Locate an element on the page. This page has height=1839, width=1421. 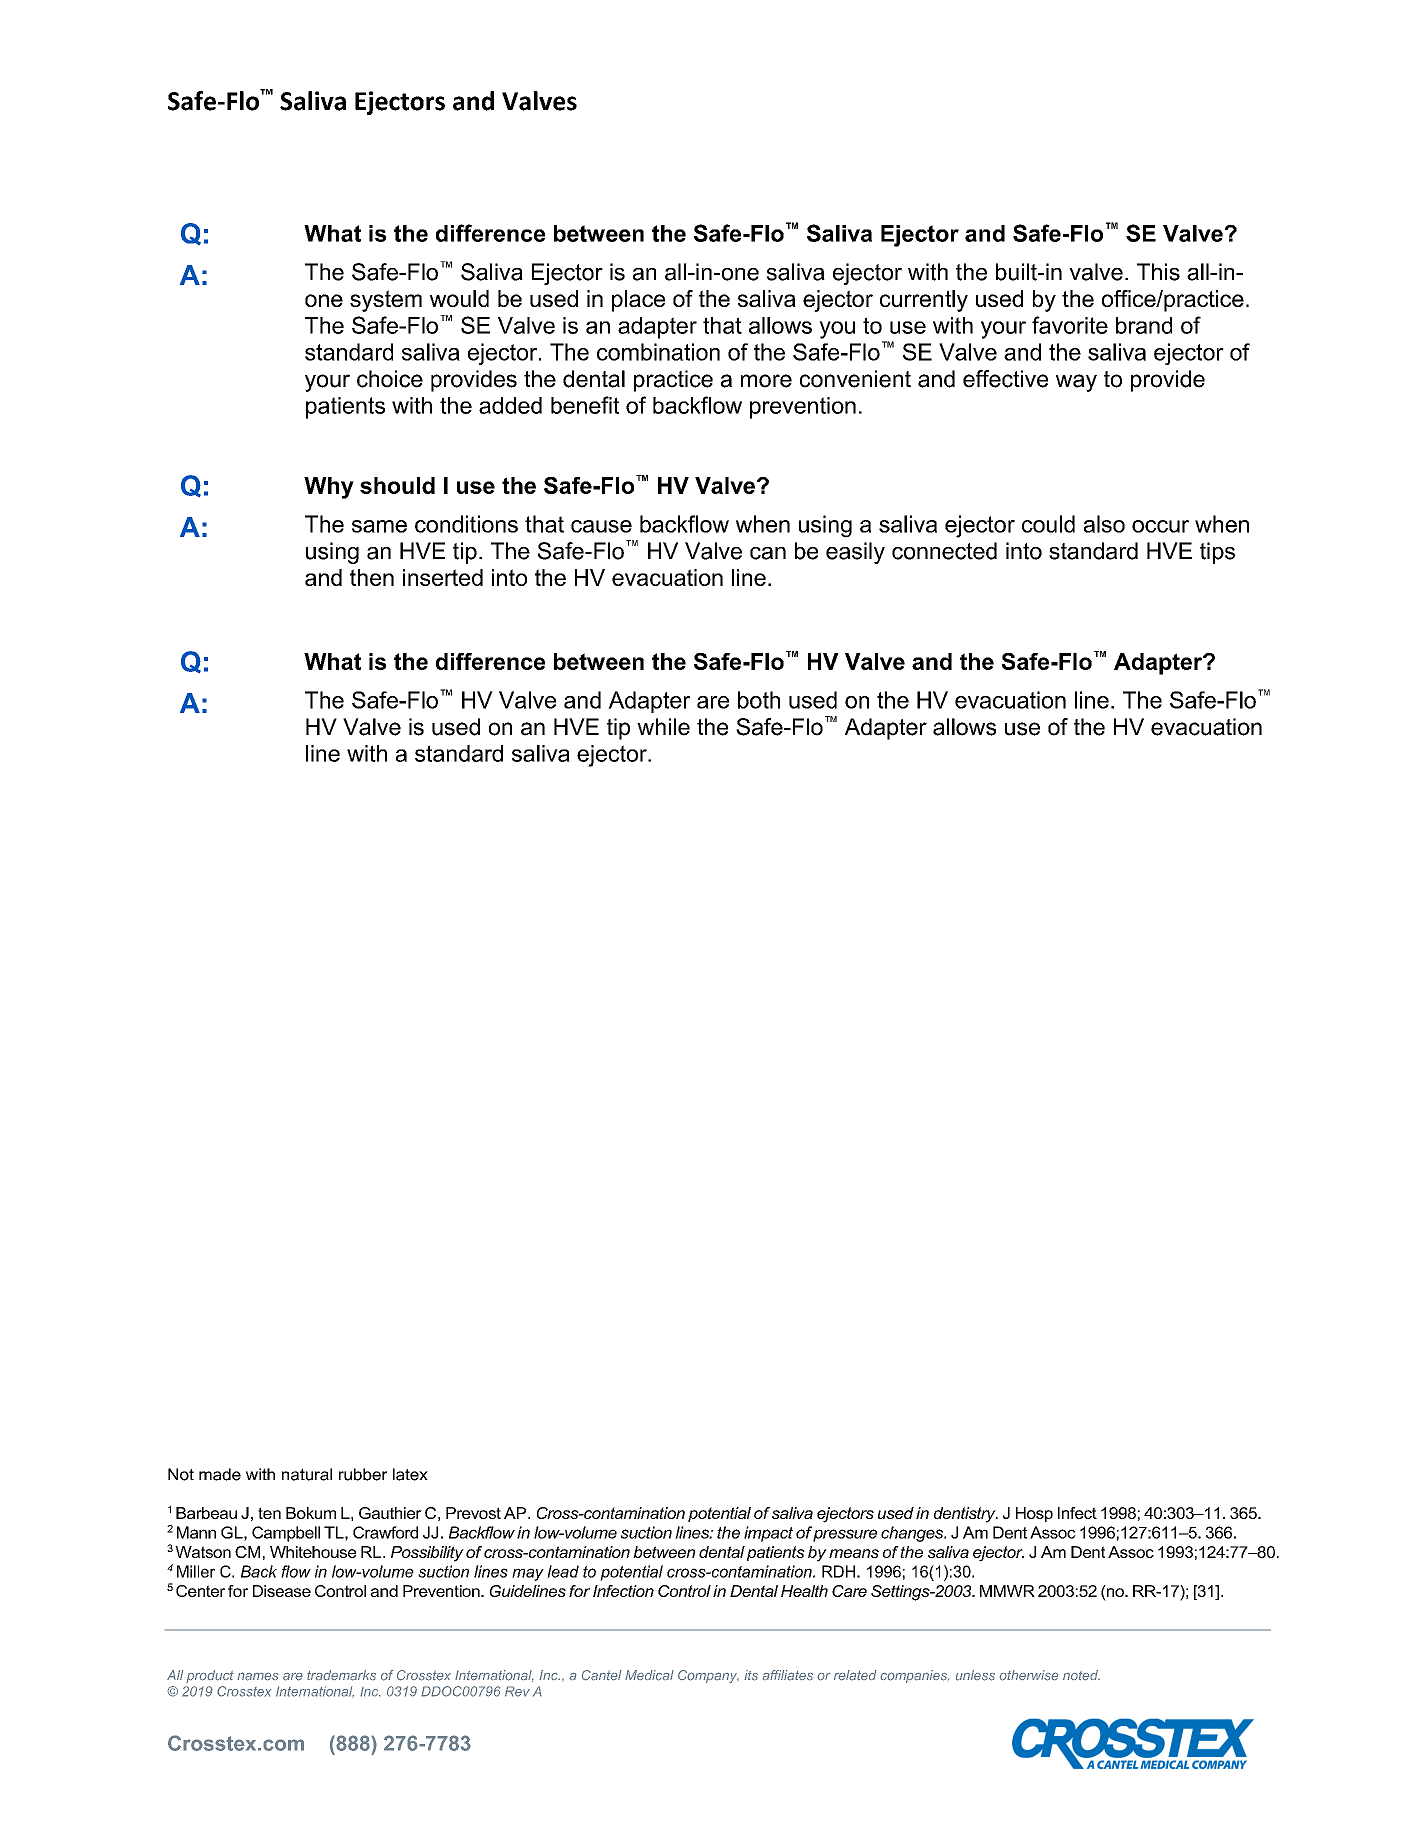
place is located at coordinates (638, 301).
